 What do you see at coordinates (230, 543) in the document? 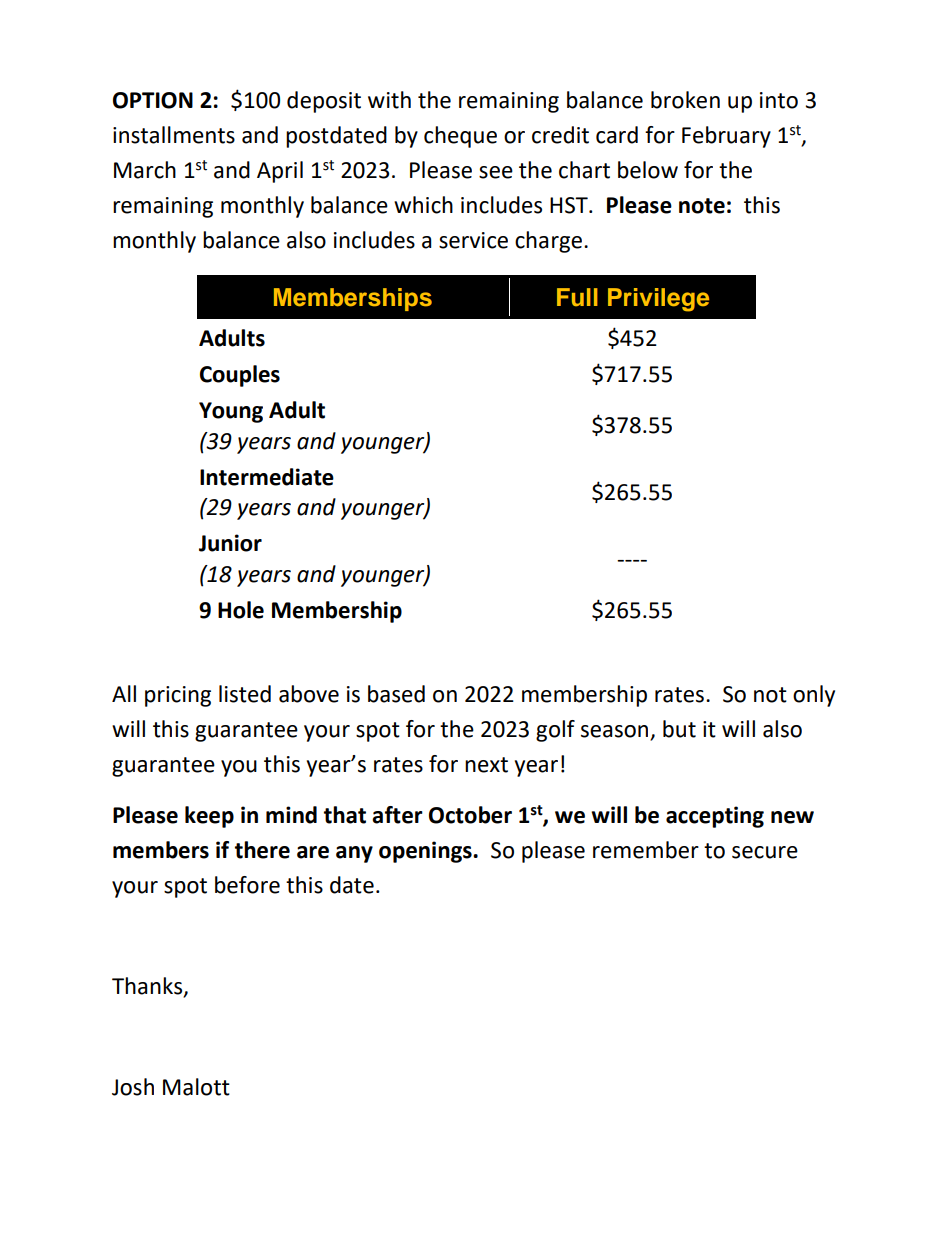
I see `Junior` at bounding box center [230, 543].
